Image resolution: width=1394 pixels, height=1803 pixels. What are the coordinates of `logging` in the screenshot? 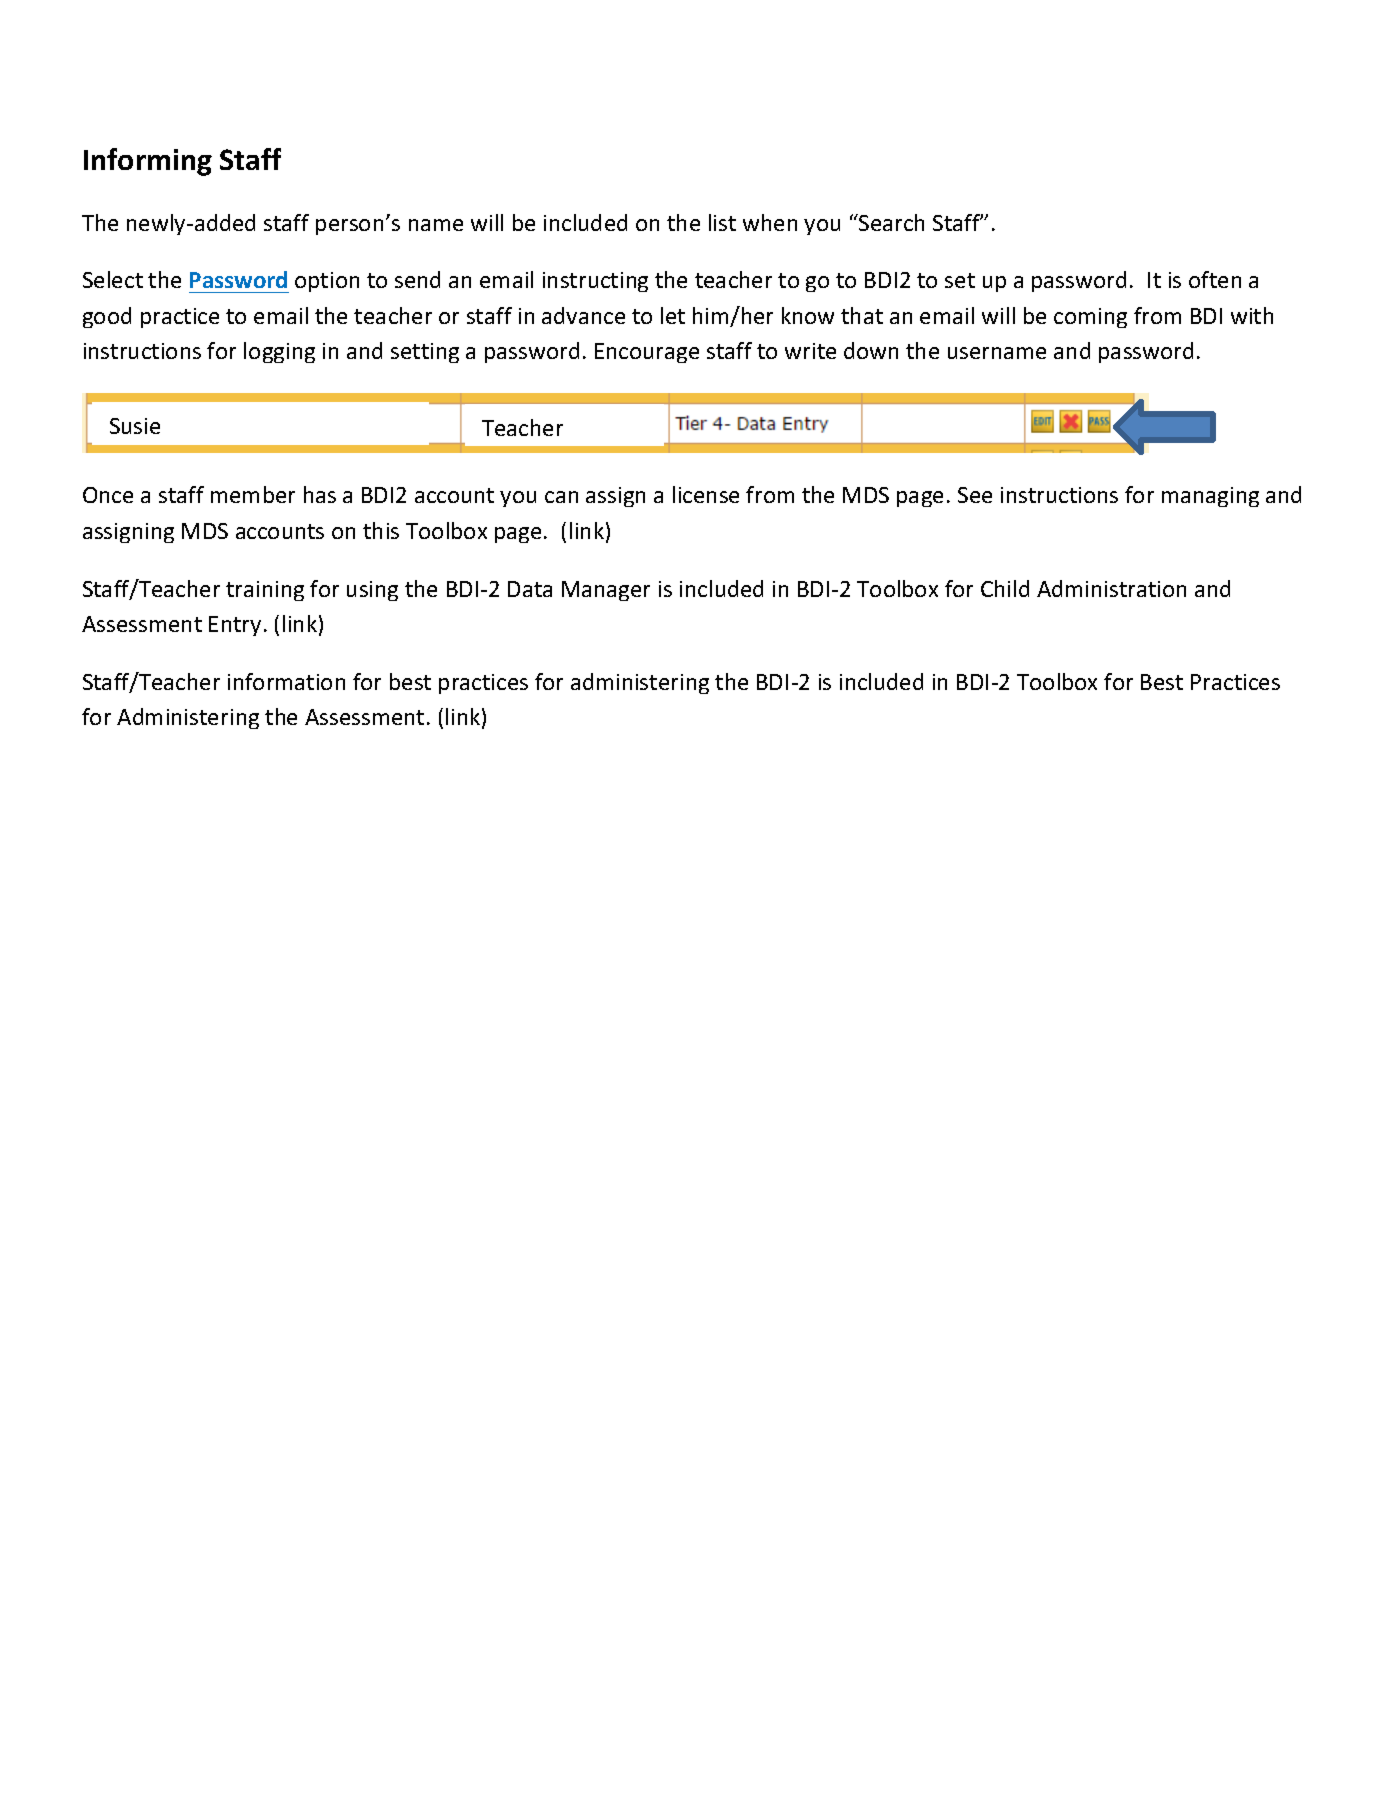 It's located at (279, 352).
